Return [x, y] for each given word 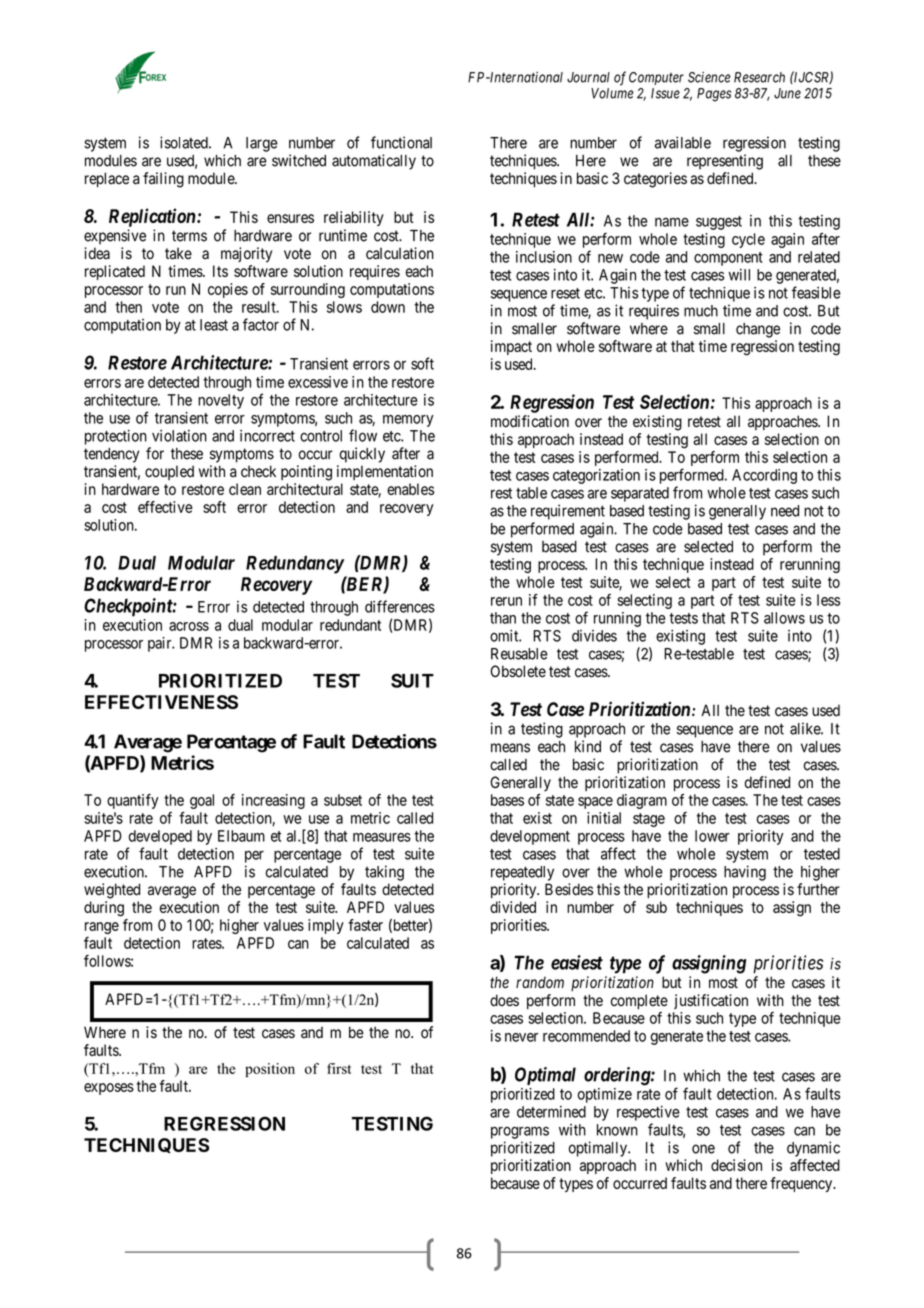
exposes [109, 1089]
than [503, 618]
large [262, 144]
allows [784, 618]
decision [736, 1165]
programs [520, 1132]
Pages [714, 95]
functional [401, 142]
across [189, 626]
